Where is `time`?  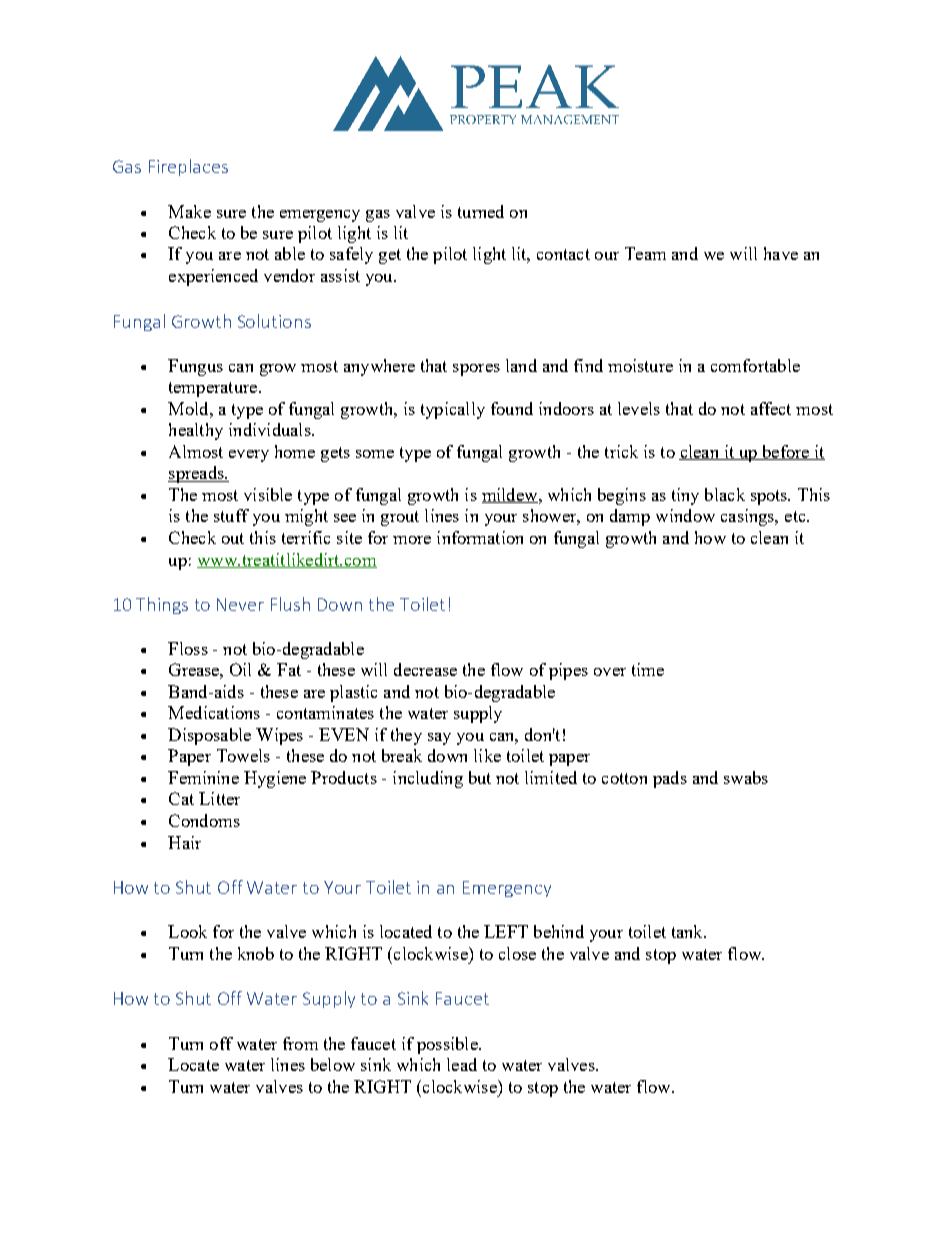 time is located at coordinates (648, 669).
